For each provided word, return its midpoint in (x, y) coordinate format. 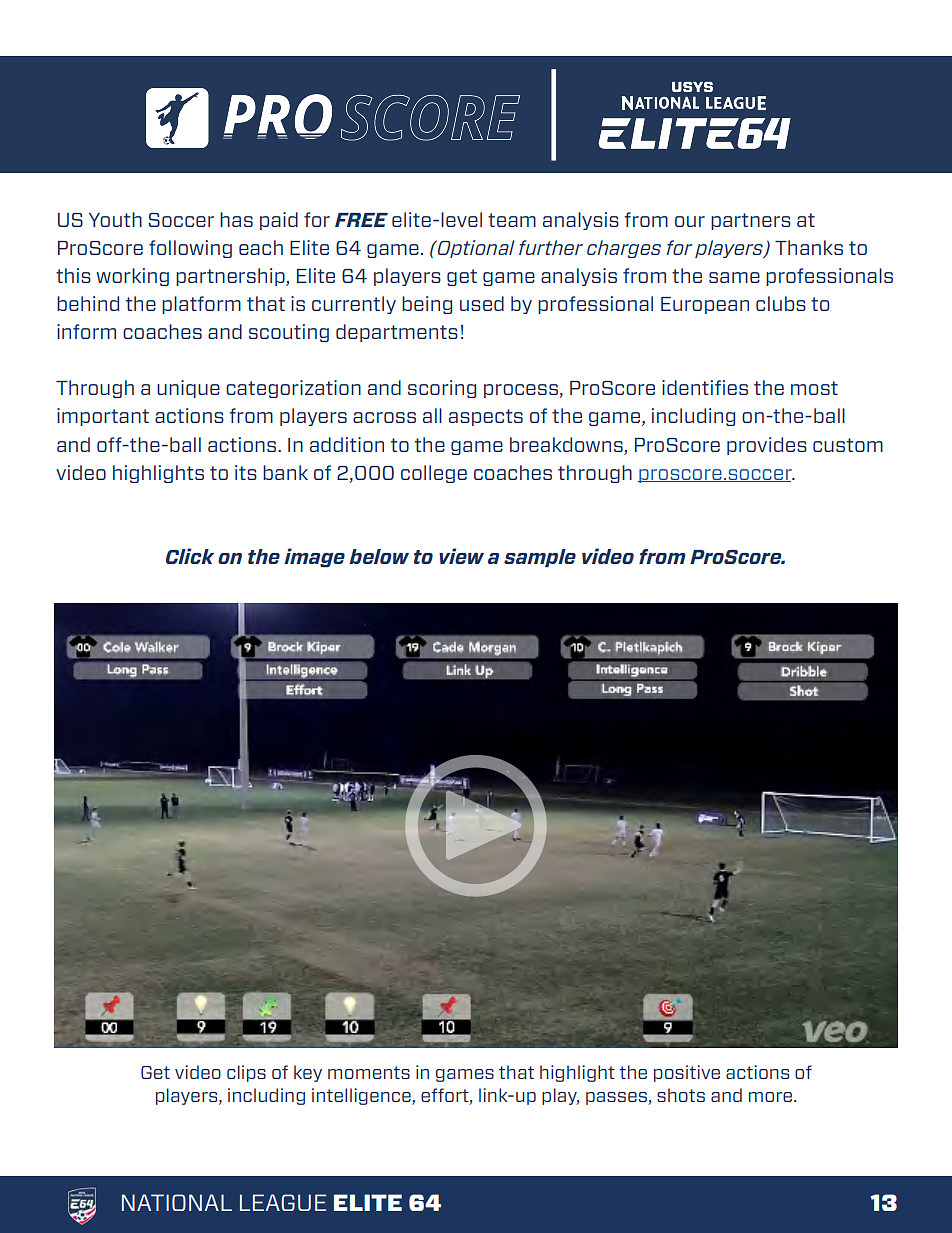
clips (246, 1073)
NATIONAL (177, 1202)
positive (687, 1073)
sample (540, 558)
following (190, 249)
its (246, 472)
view (461, 556)
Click (190, 556)
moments (369, 1072)
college (434, 474)
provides (767, 446)
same (734, 277)
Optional (475, 249)
